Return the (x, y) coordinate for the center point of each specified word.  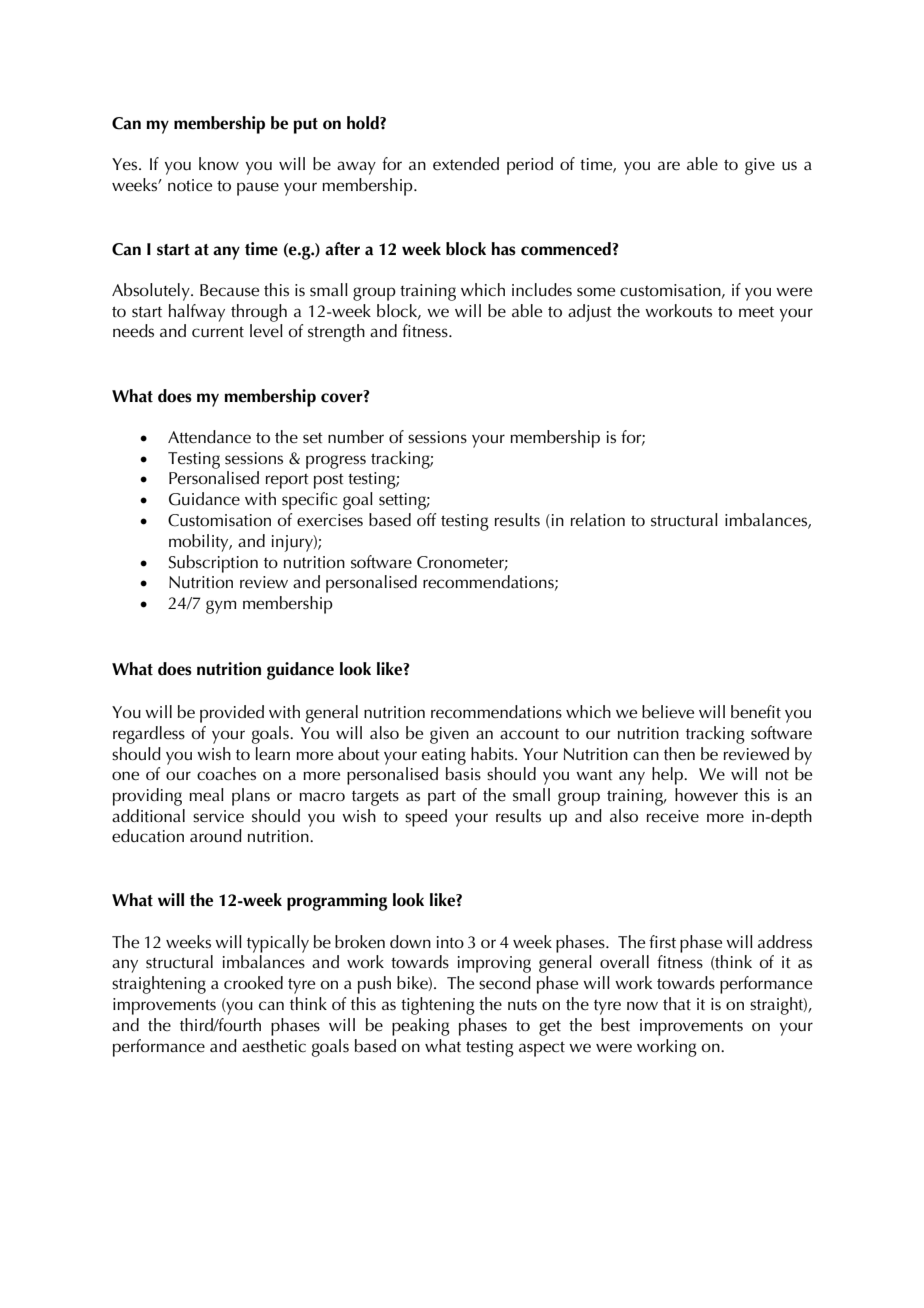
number (356, 437)
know (219, 163)
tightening (438, 1006)
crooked (253, 982)
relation (598, 519)
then (679, 754)
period (530, 166)
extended (466, 164)
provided (232, 714)
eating (444, 756)
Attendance (209, 437)
